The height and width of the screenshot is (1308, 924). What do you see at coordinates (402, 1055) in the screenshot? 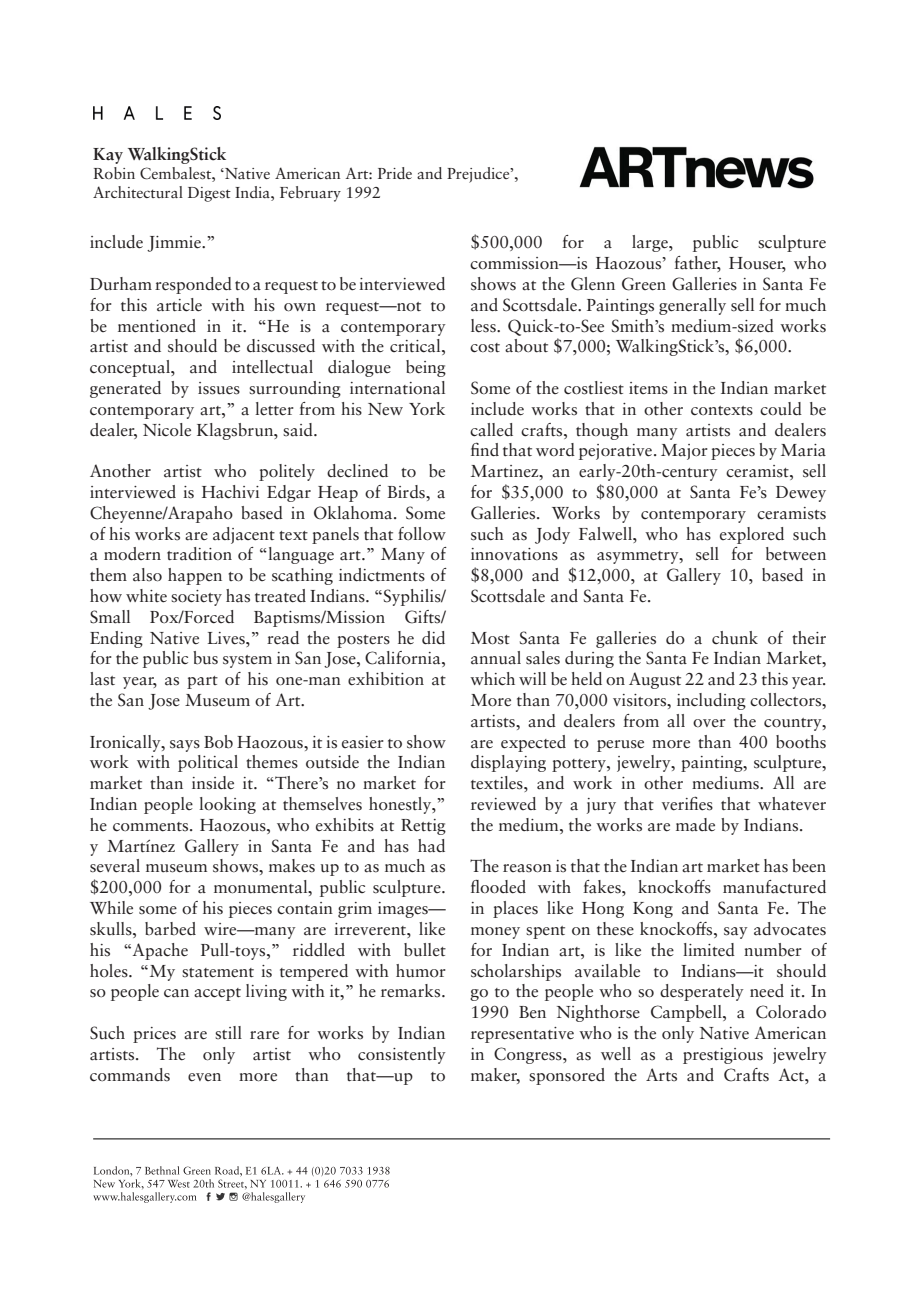
I see `consistently` at bounding box center [402, 1055].
